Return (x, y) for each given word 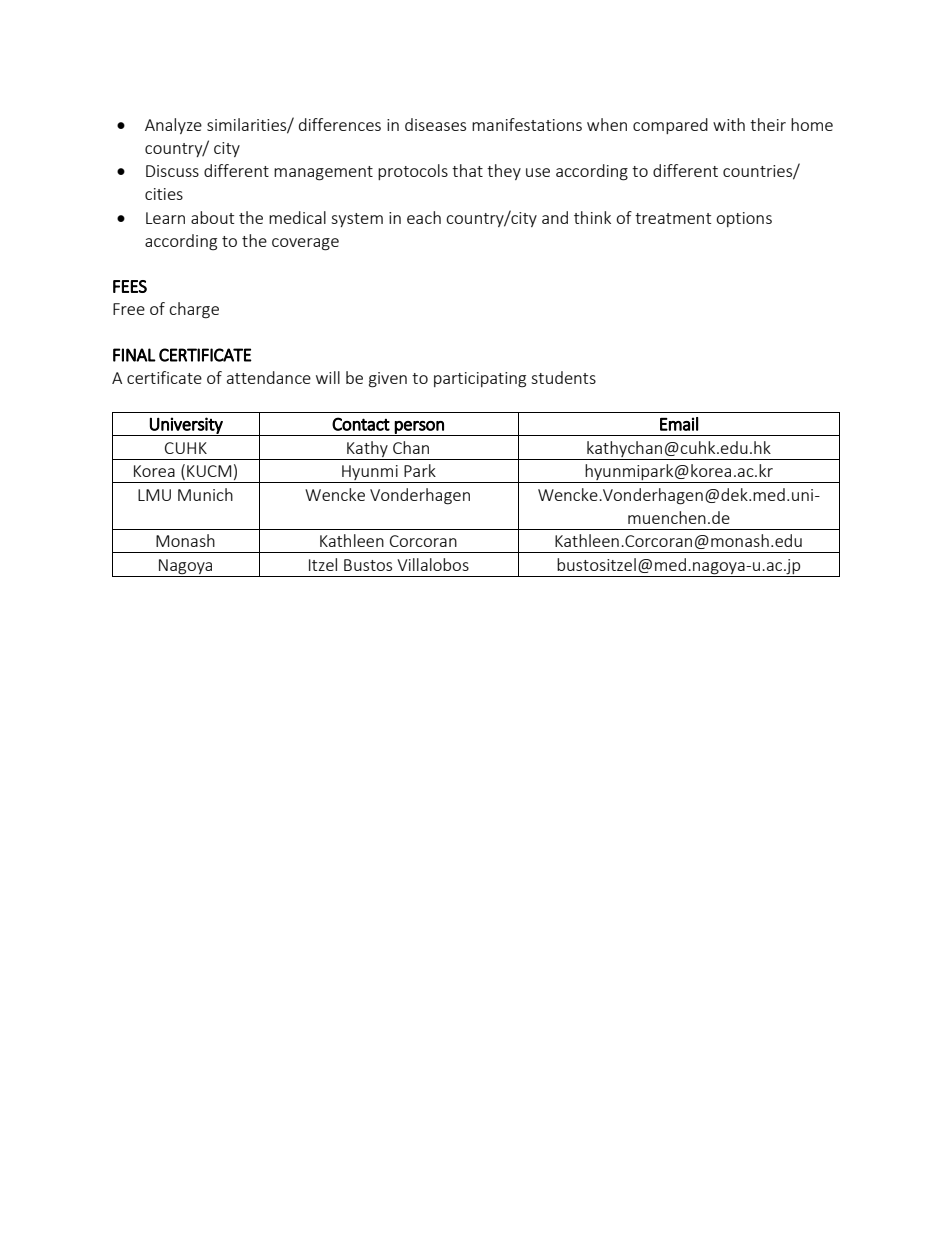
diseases (435, 124)
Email (679, 424)
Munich (205, 494)
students (563, 377)
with (729, 124)
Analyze (173, 126)
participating (480, 380)
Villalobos (433, 564)
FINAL (134, 355)
